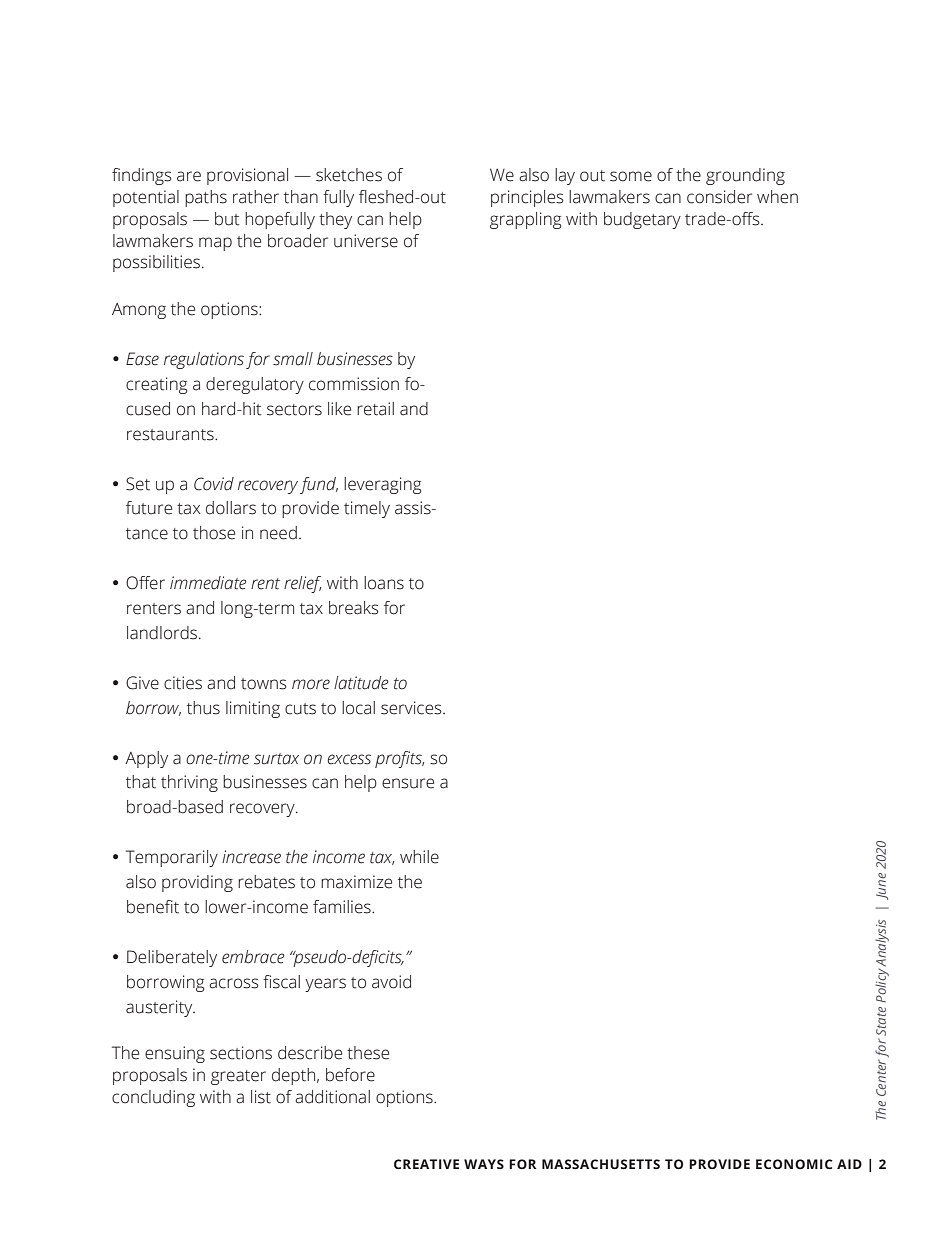  Describe the element at coordinates (189, 783) in the screenshot. I see `thriving` at that location.
